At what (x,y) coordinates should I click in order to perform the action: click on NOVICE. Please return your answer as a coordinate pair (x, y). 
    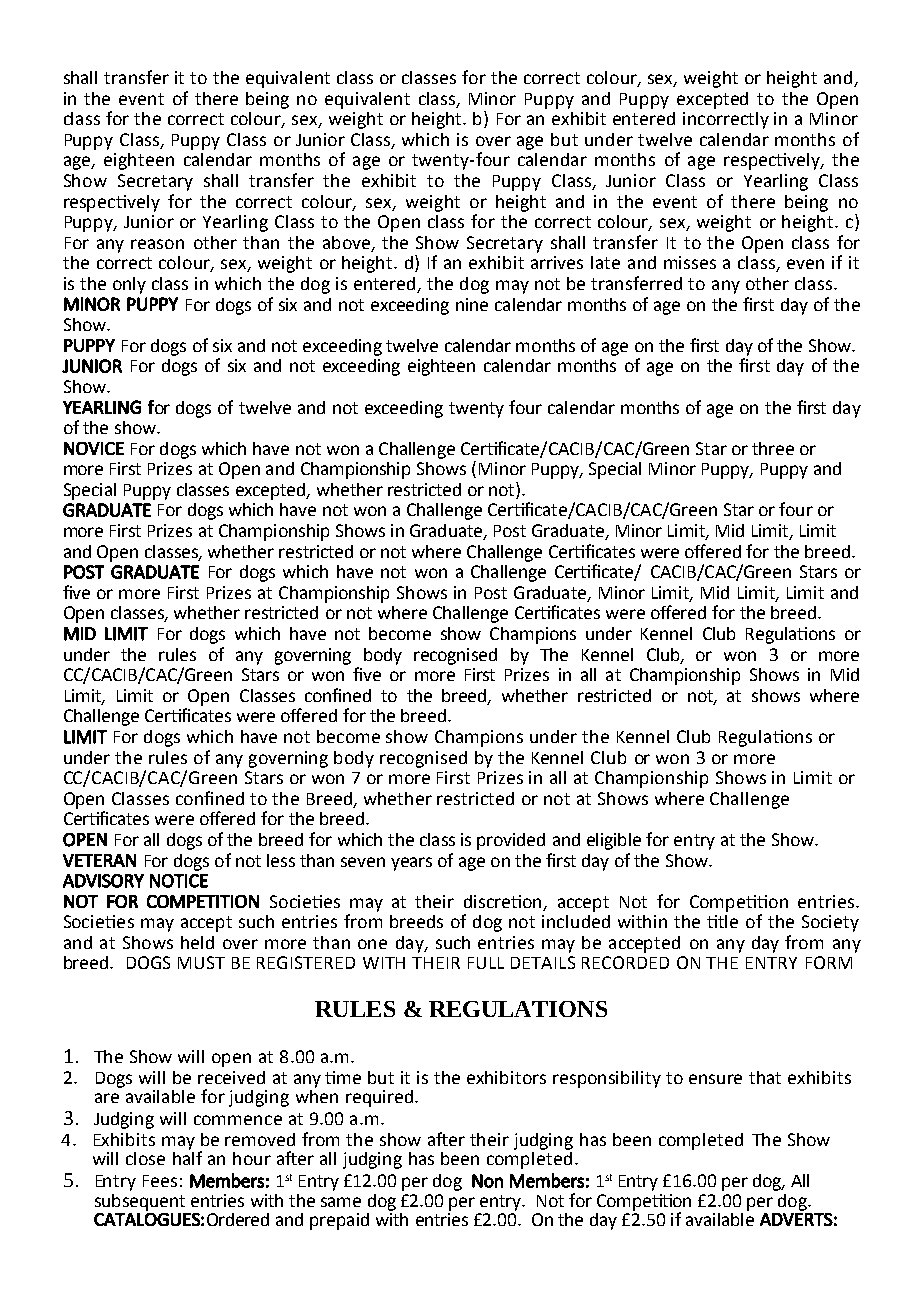
    Looking at the image, I should click on (94, 448).
